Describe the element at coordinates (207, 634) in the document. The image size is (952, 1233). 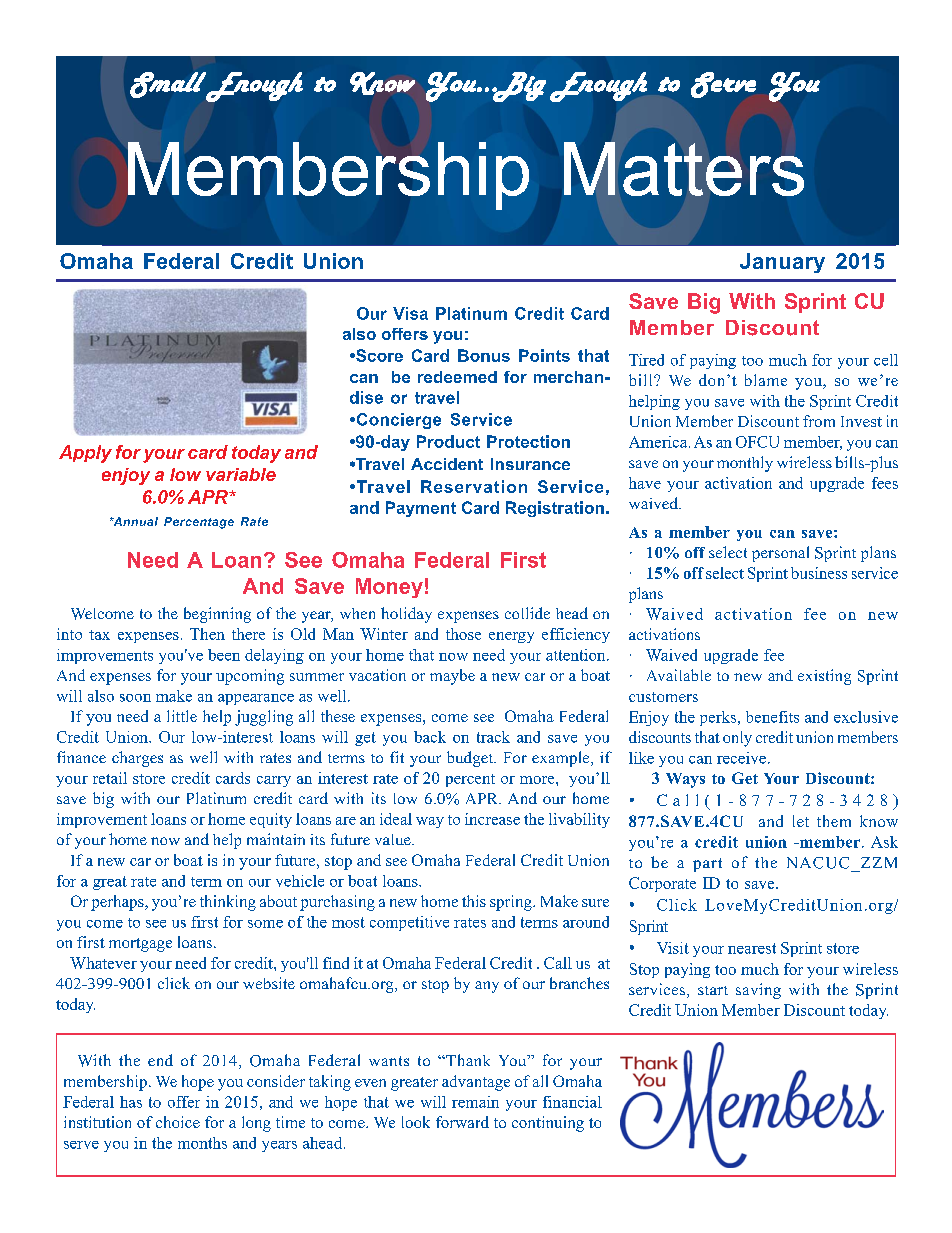
I see `Then` at that location.
